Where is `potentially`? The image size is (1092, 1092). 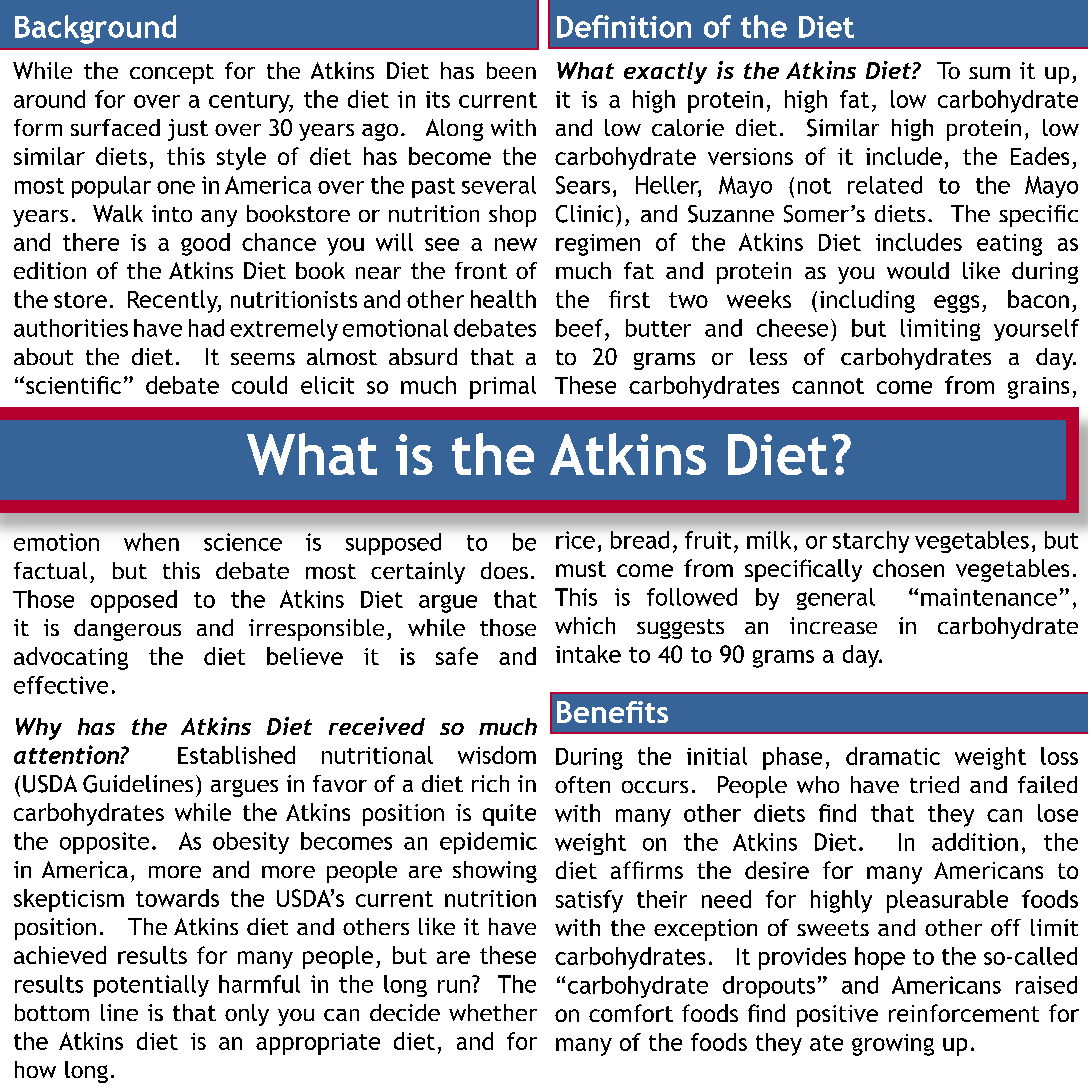 potentially is located at coordinates (151, 986).
